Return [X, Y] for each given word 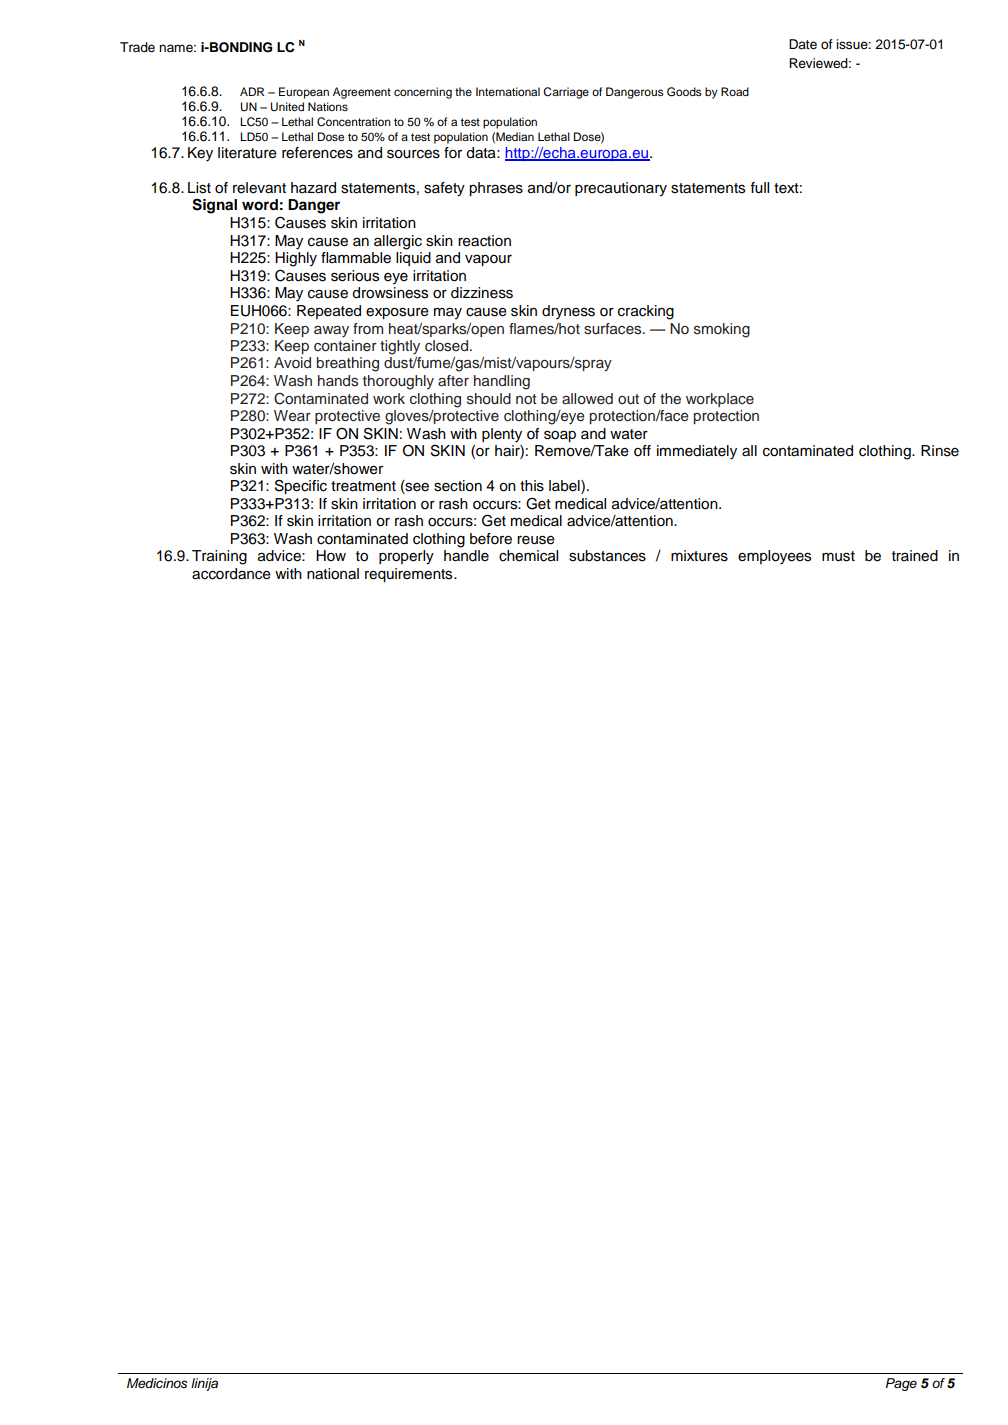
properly [406, 557]
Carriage [566, 93]
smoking [722, 330]
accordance [231, 574]
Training [219, 557]
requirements [410, 575]
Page [901, 1384]
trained [915, 556]
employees [774, 557]
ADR [252, 91]
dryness [568, 312]
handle [466, 556]
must [838, 556]
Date [803, 44]
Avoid [292, 362]
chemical [528, 556]
